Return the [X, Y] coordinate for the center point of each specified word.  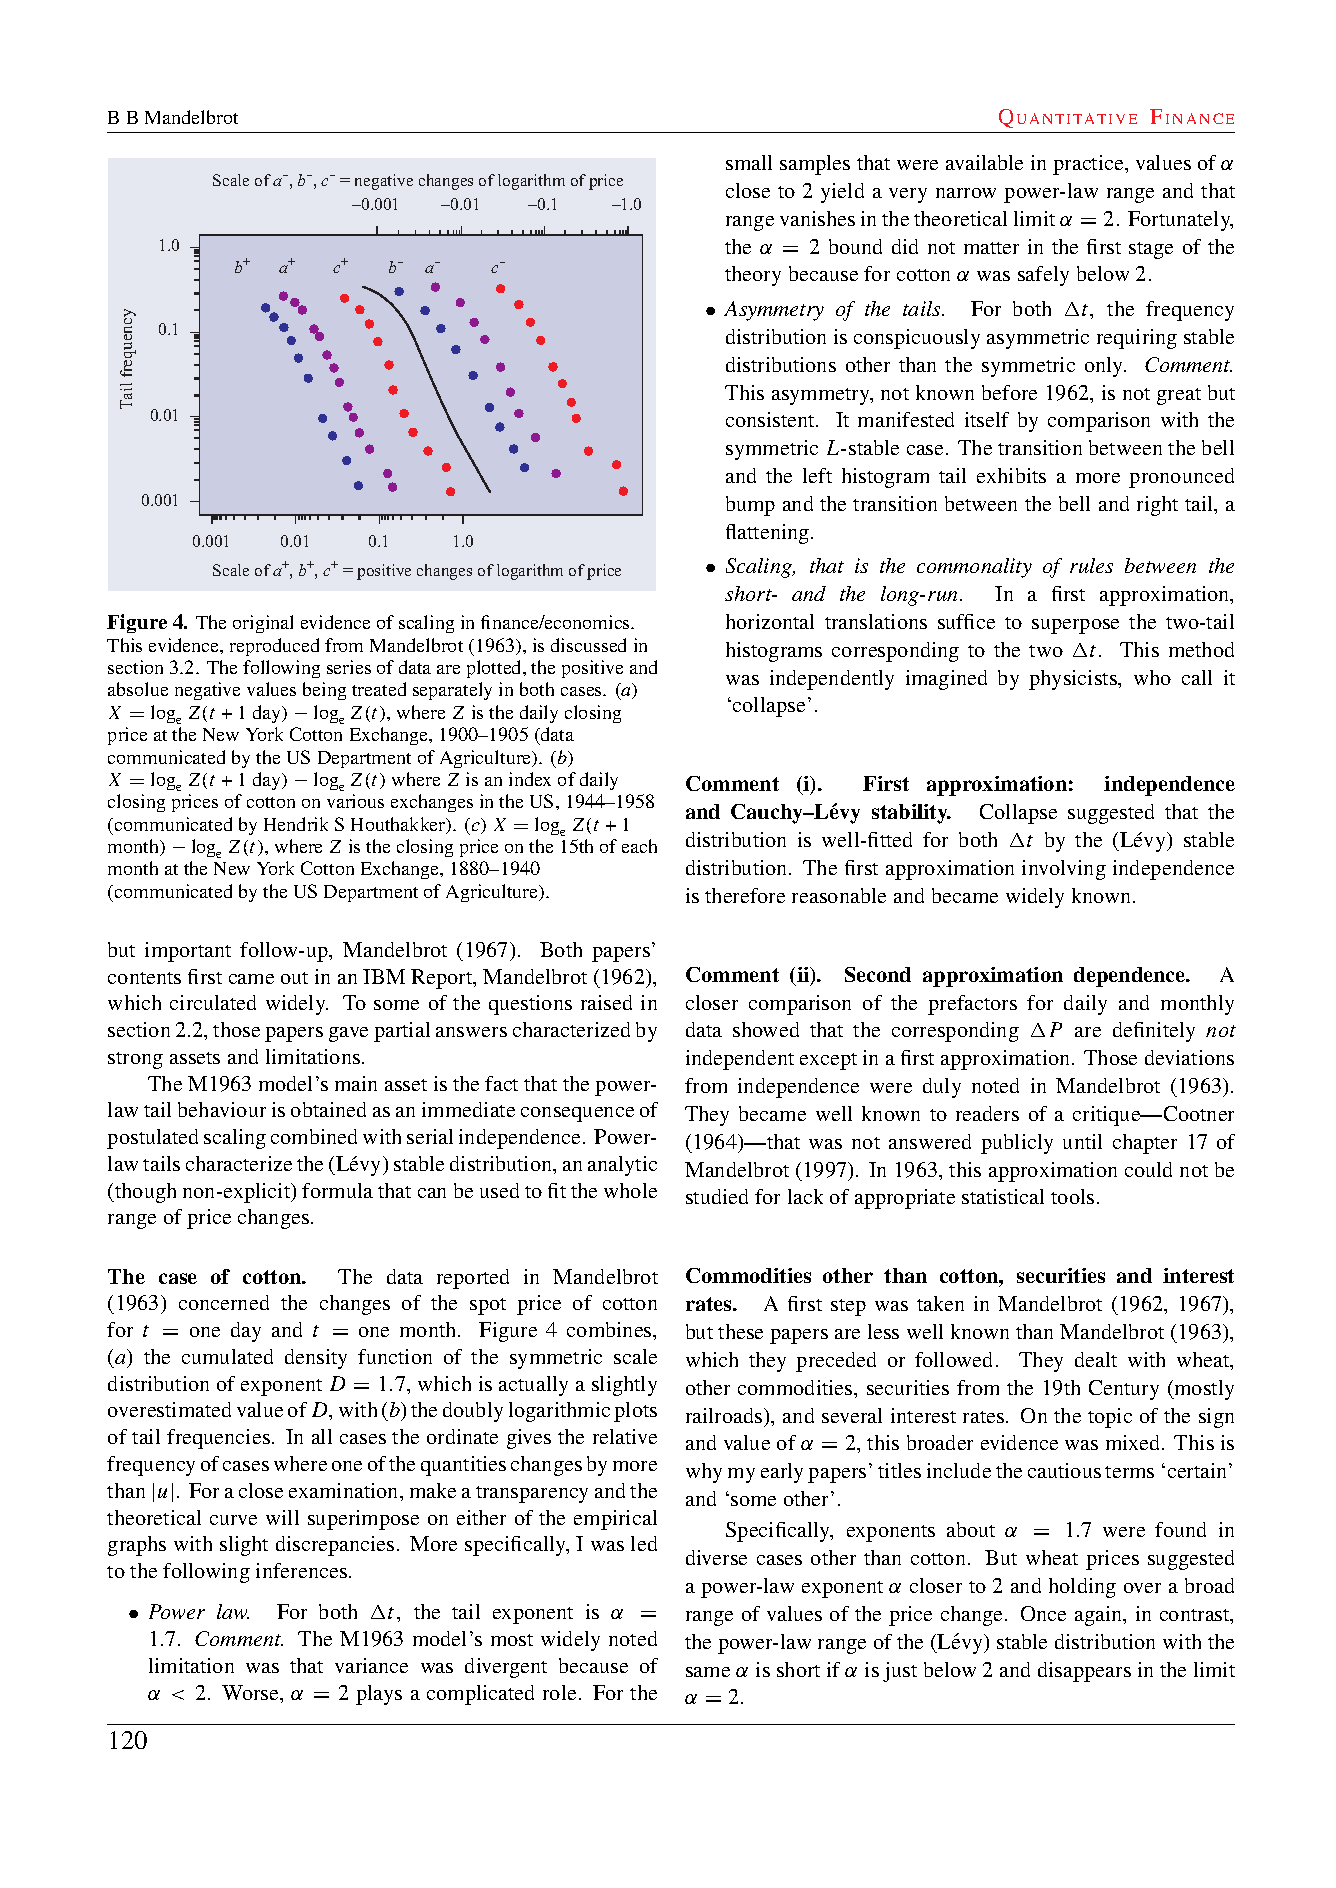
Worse [251, 1692]
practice [1089, 165]
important [188, 952]
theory [753, 276]
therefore [745, 895]
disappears [1084, 1672]
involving [1064, 870]
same [708, 1672]
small [749, 162]
